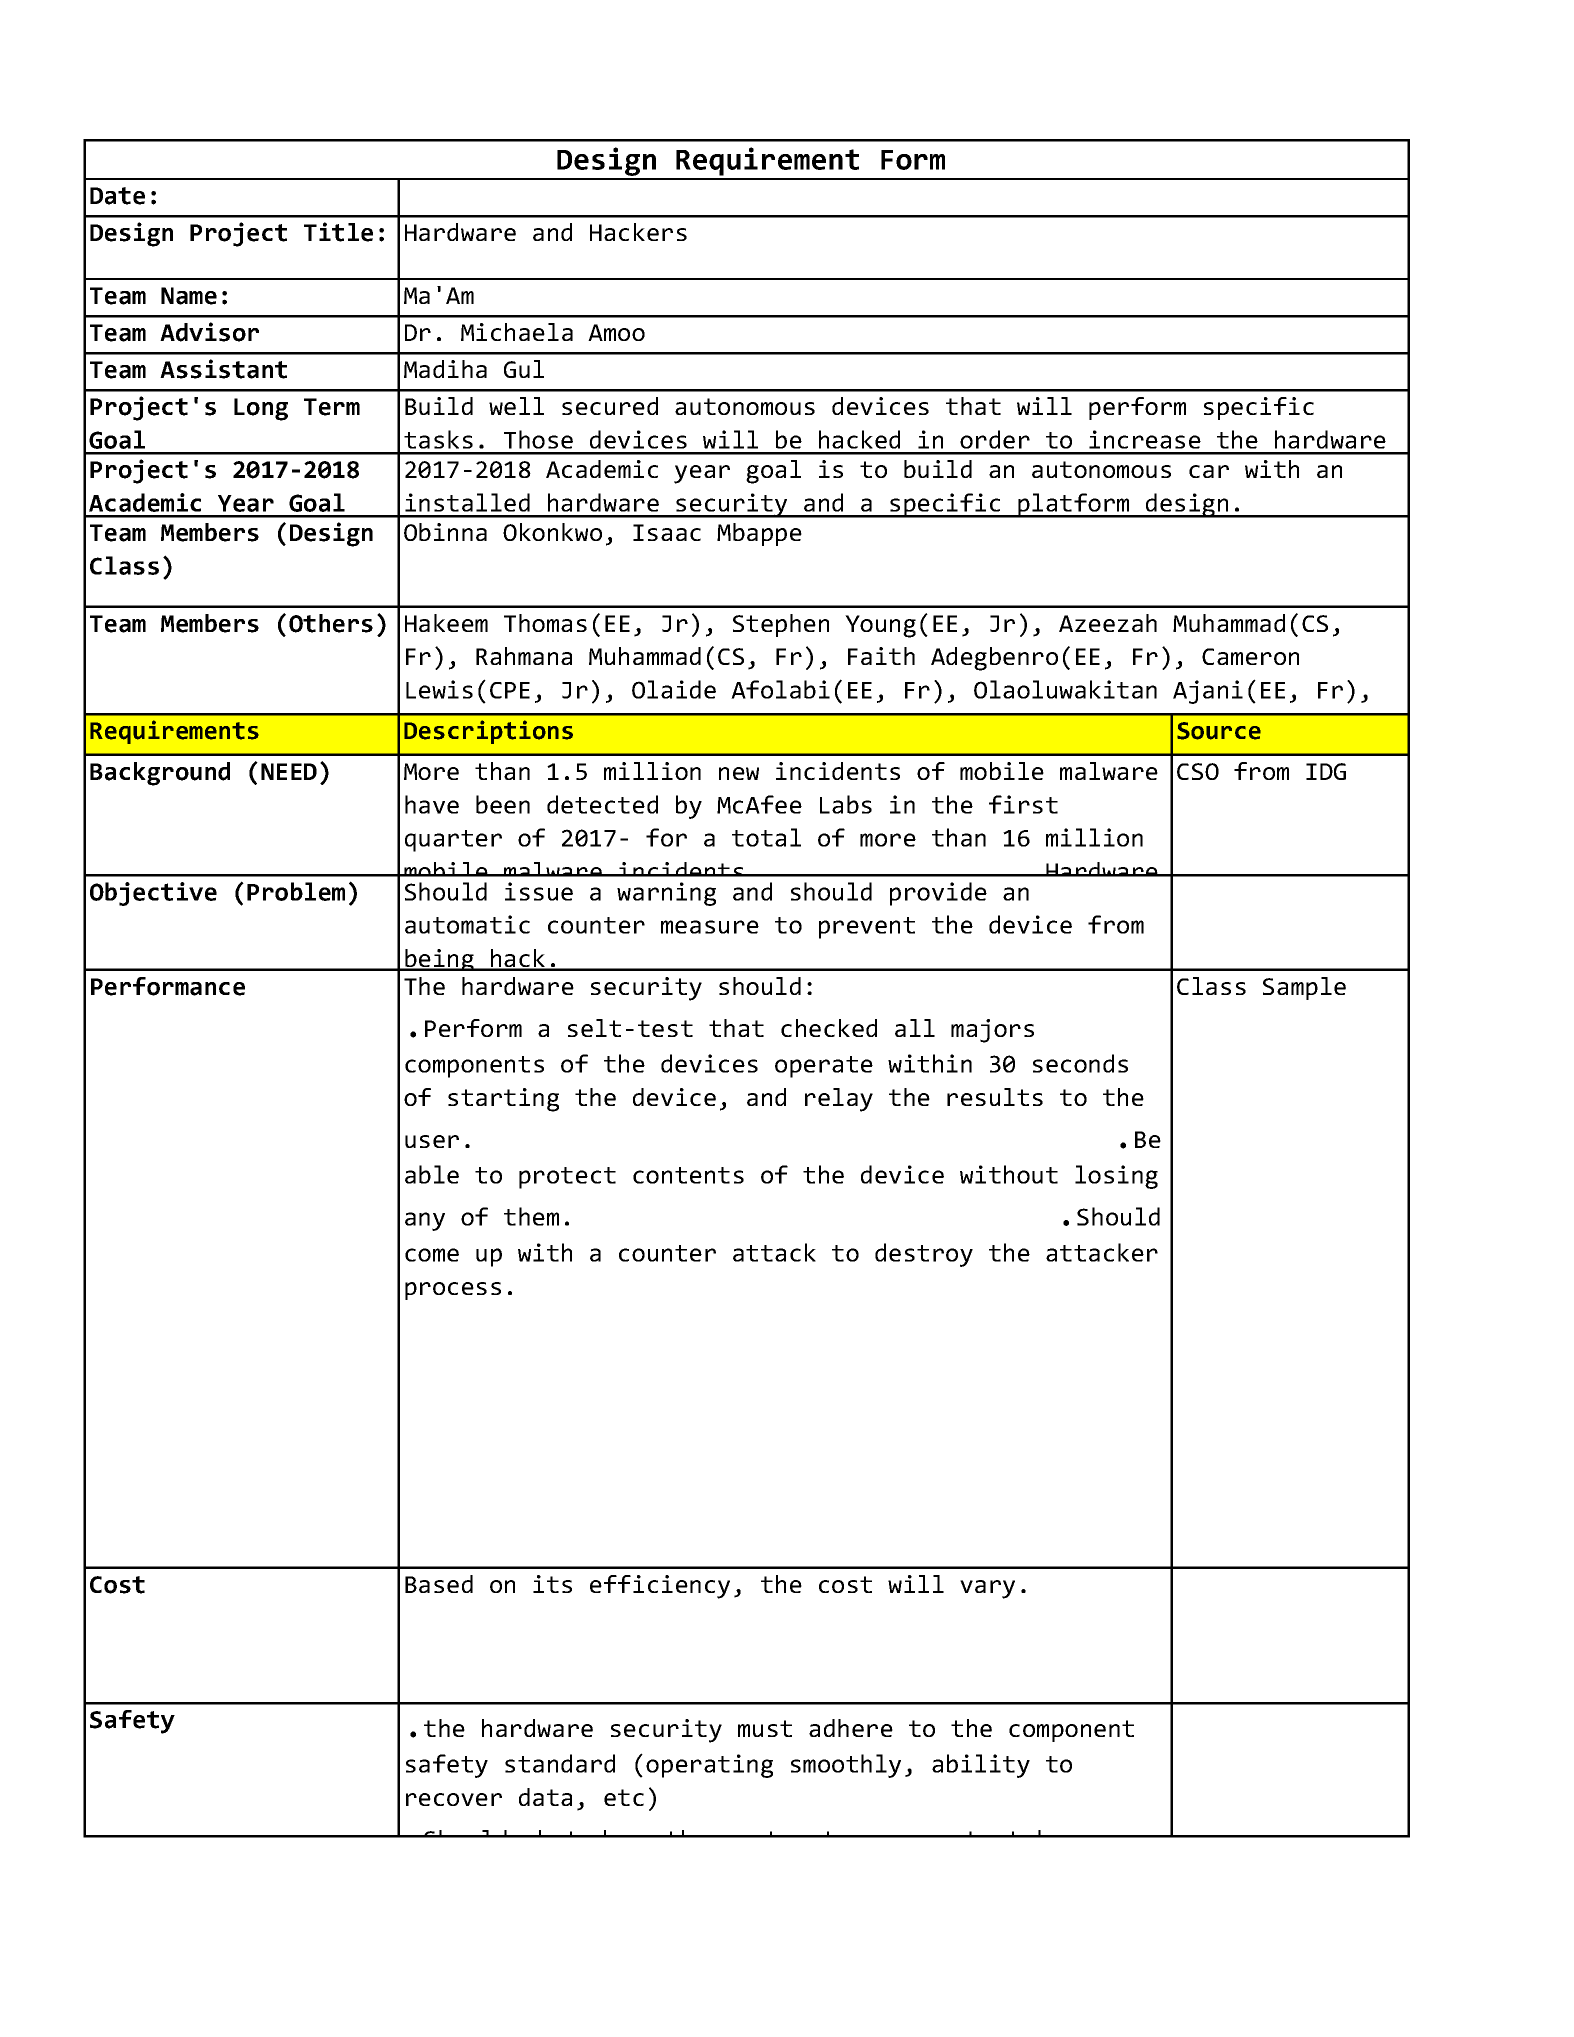 This page has height=2037, width=1574. Describe the element at coordinates (710, 927) in the page. I see `measure` at that location.
